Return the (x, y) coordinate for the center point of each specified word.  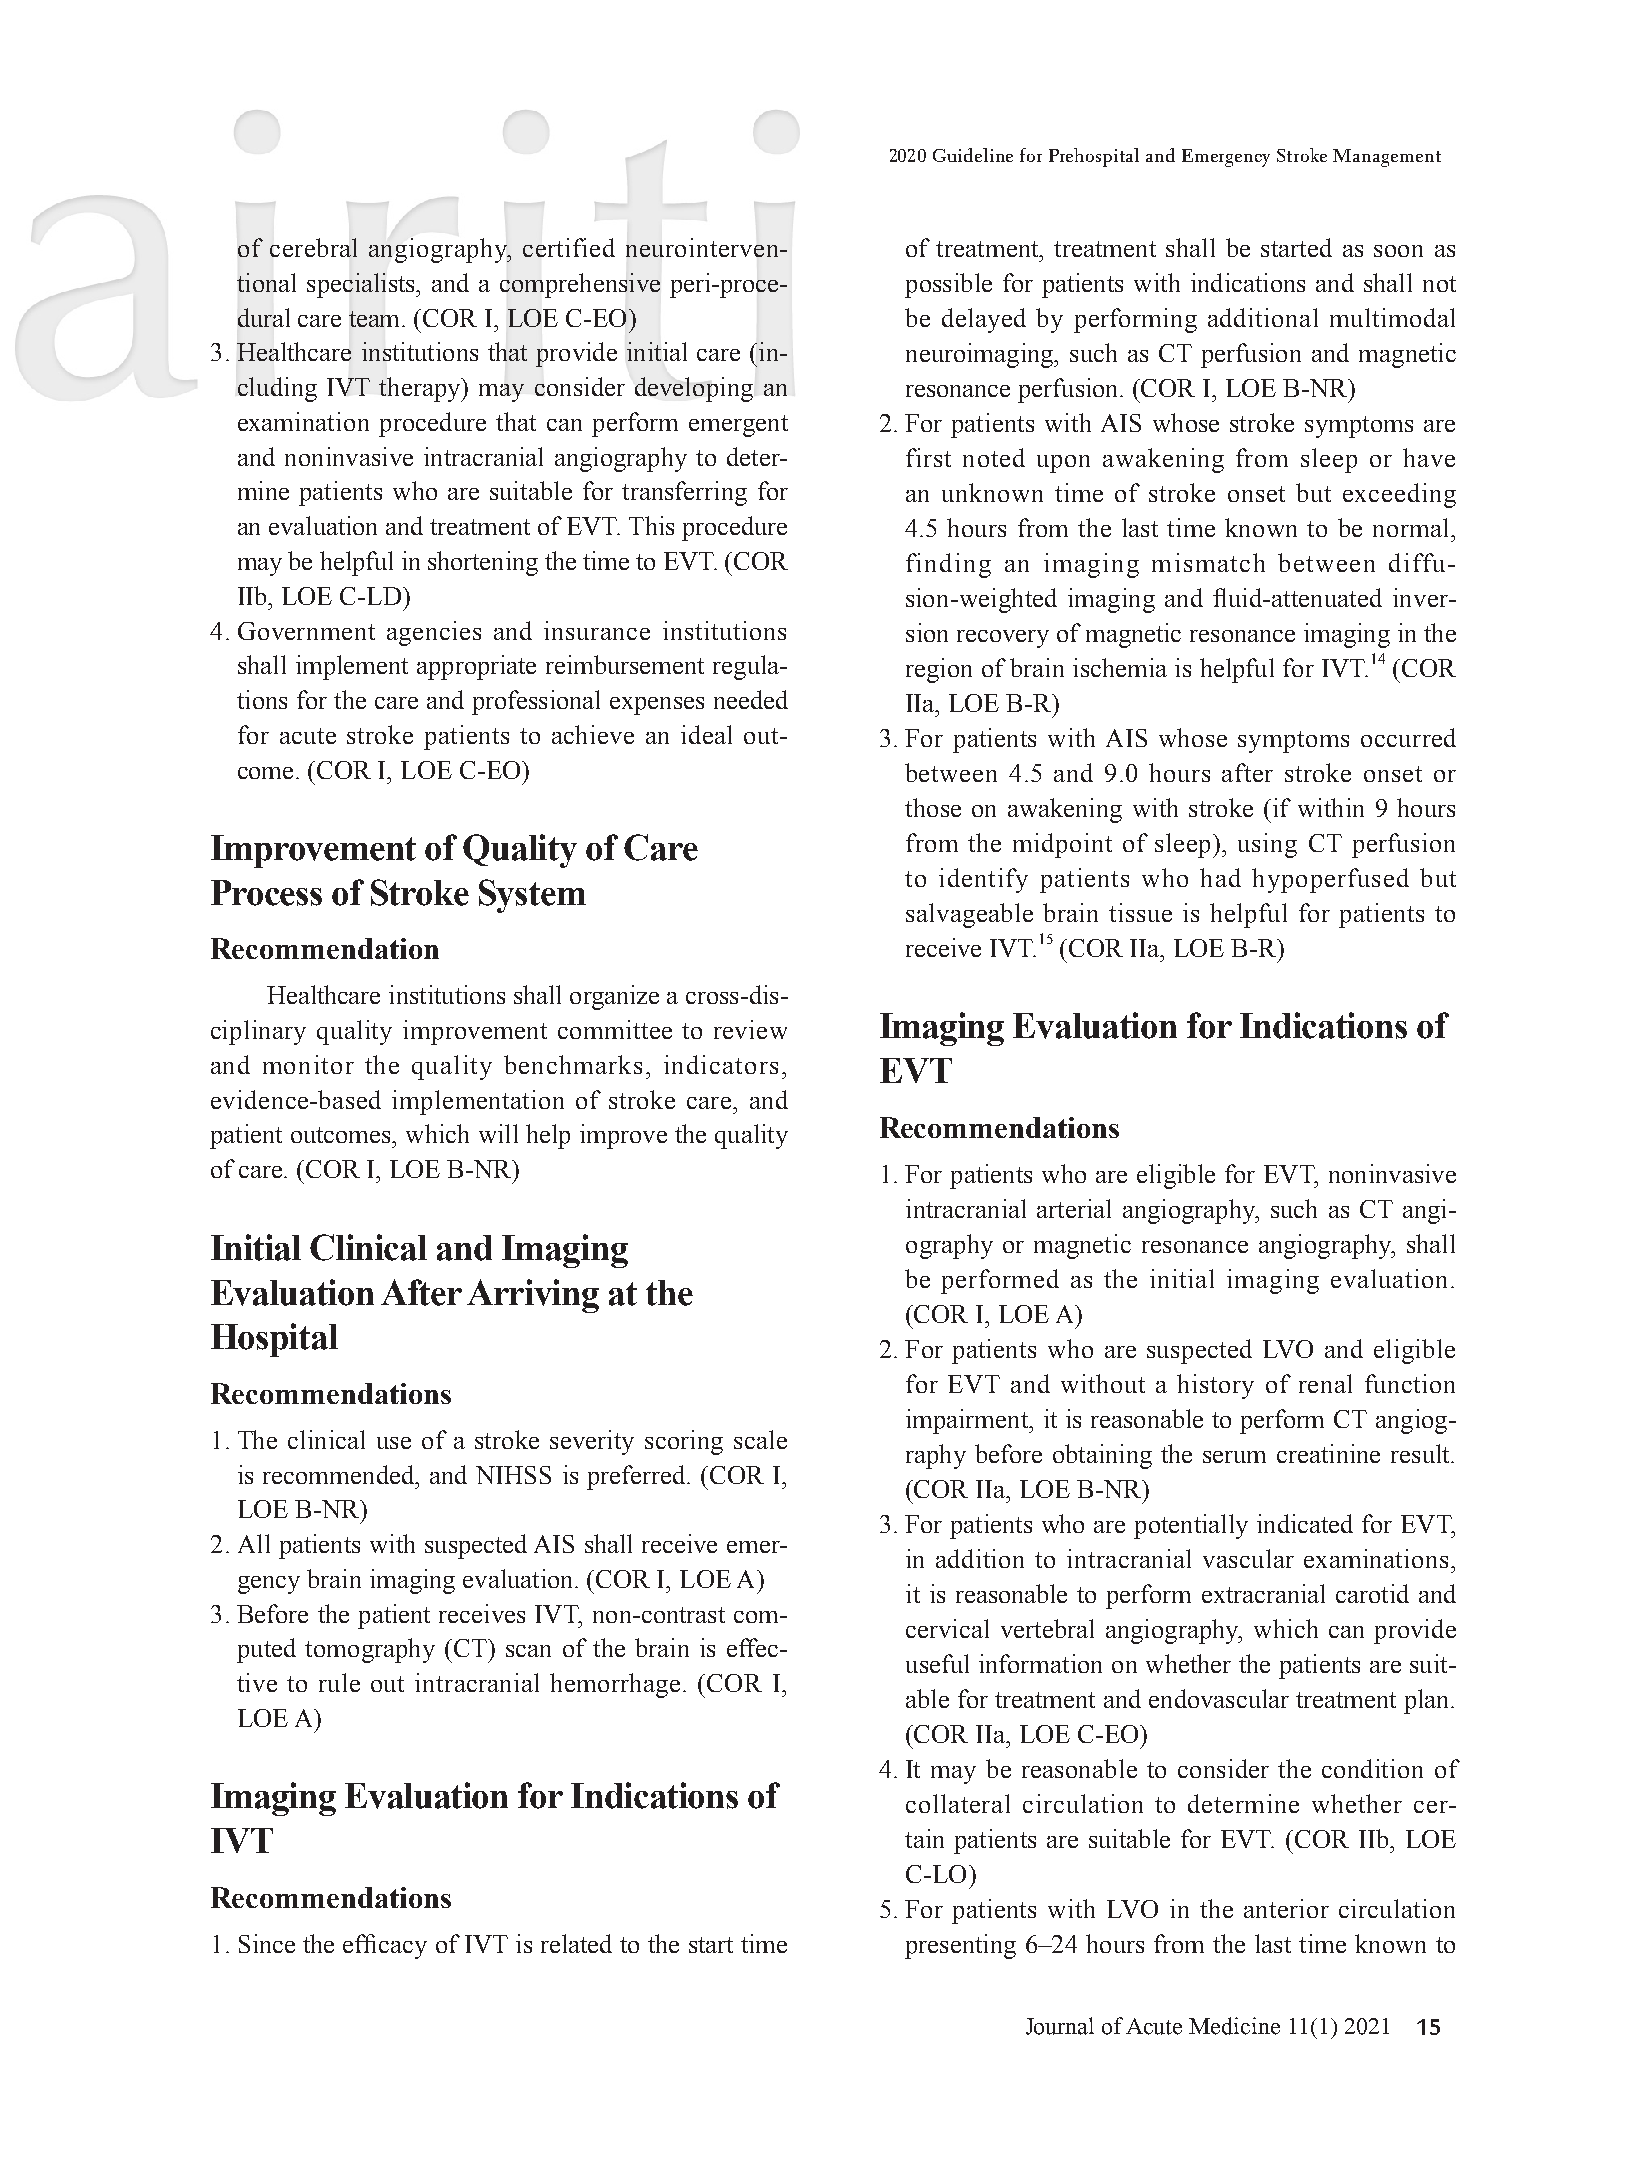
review (750, 1029)
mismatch (1208, 562)
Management (1387, 158)
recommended (340, 1474)
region (939, 670)
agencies (434, 633)
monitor (308, 1064)
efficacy (385, 1946)
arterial (1074, 1208)
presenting (960, 1946)
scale (760, 1439)
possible (948, 285)
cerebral (313, 247)
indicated (1305, 1523)
